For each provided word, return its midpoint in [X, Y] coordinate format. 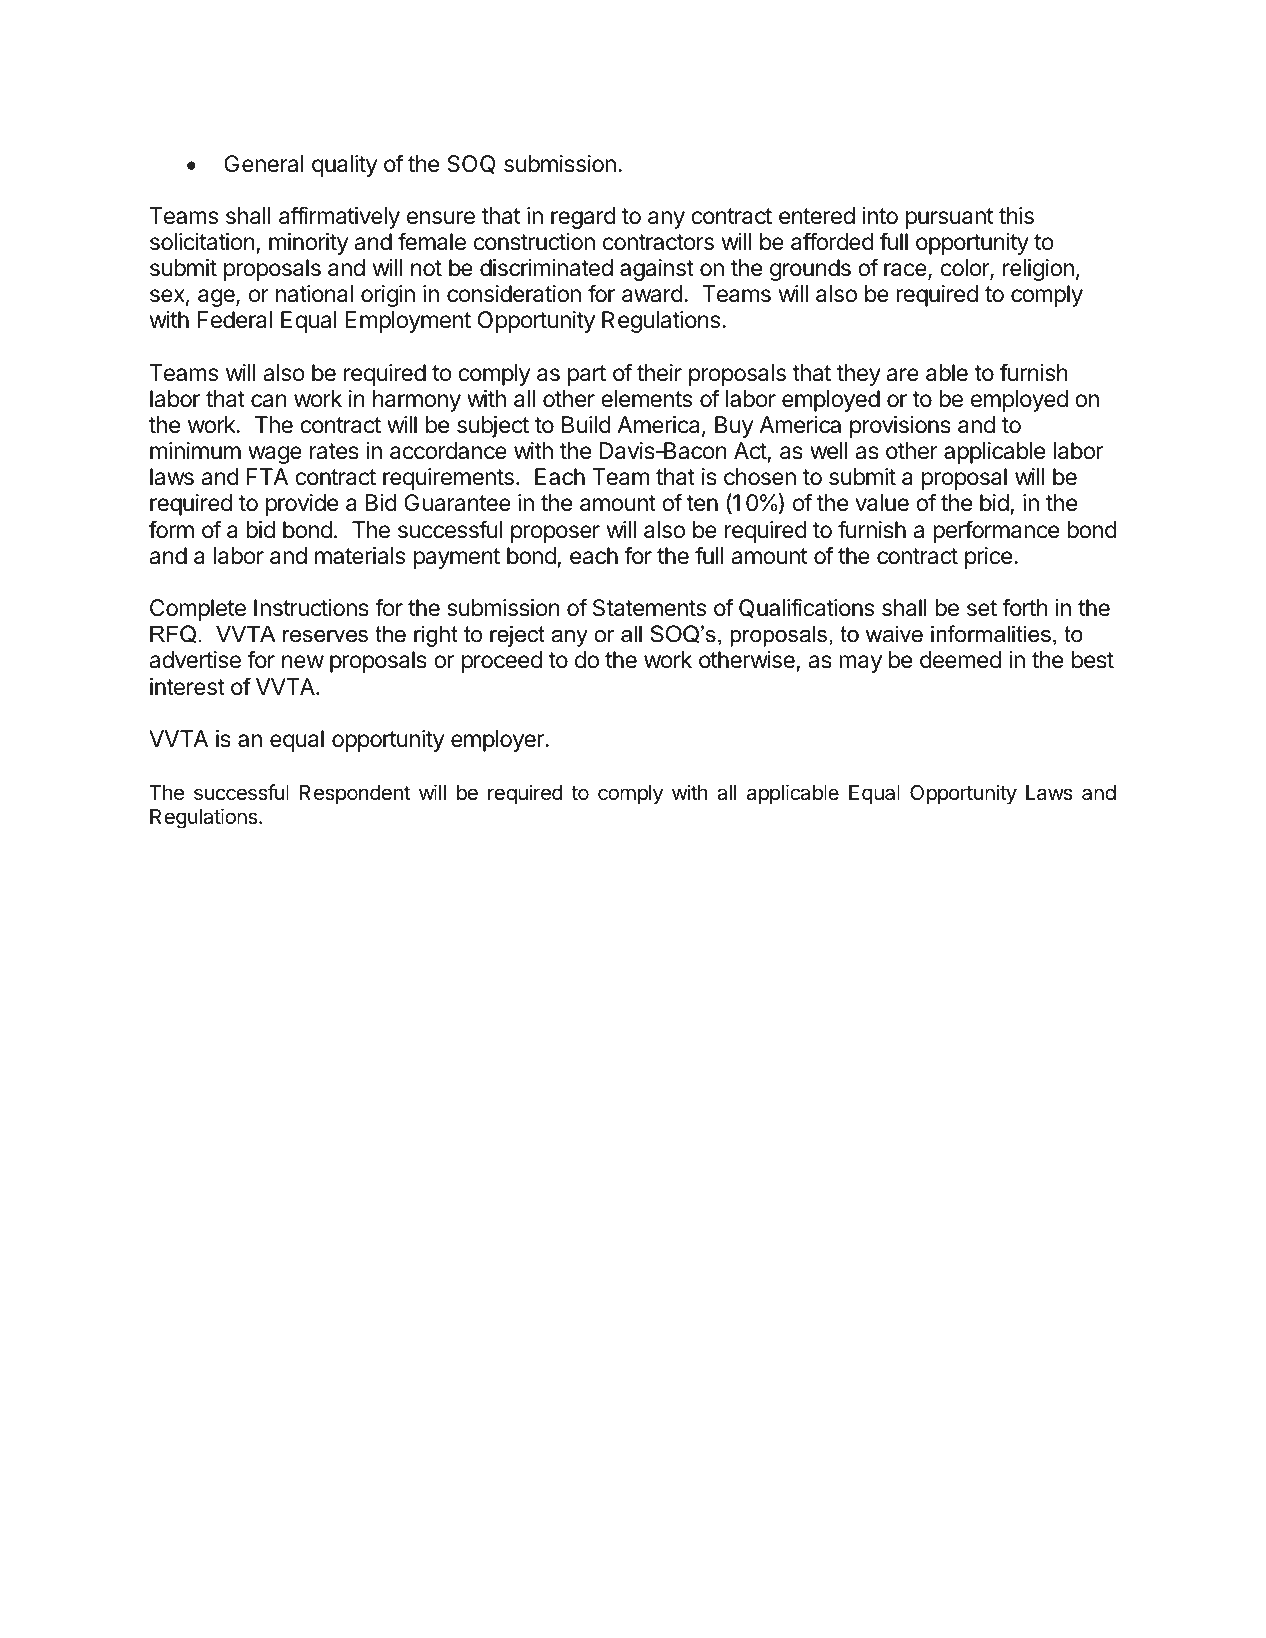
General [264, 164]
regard [583, 218]
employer [498, 741]
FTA [267, 476]
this [1016, 216]
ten [702, 503]
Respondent [355, 795]
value [882, 503]
